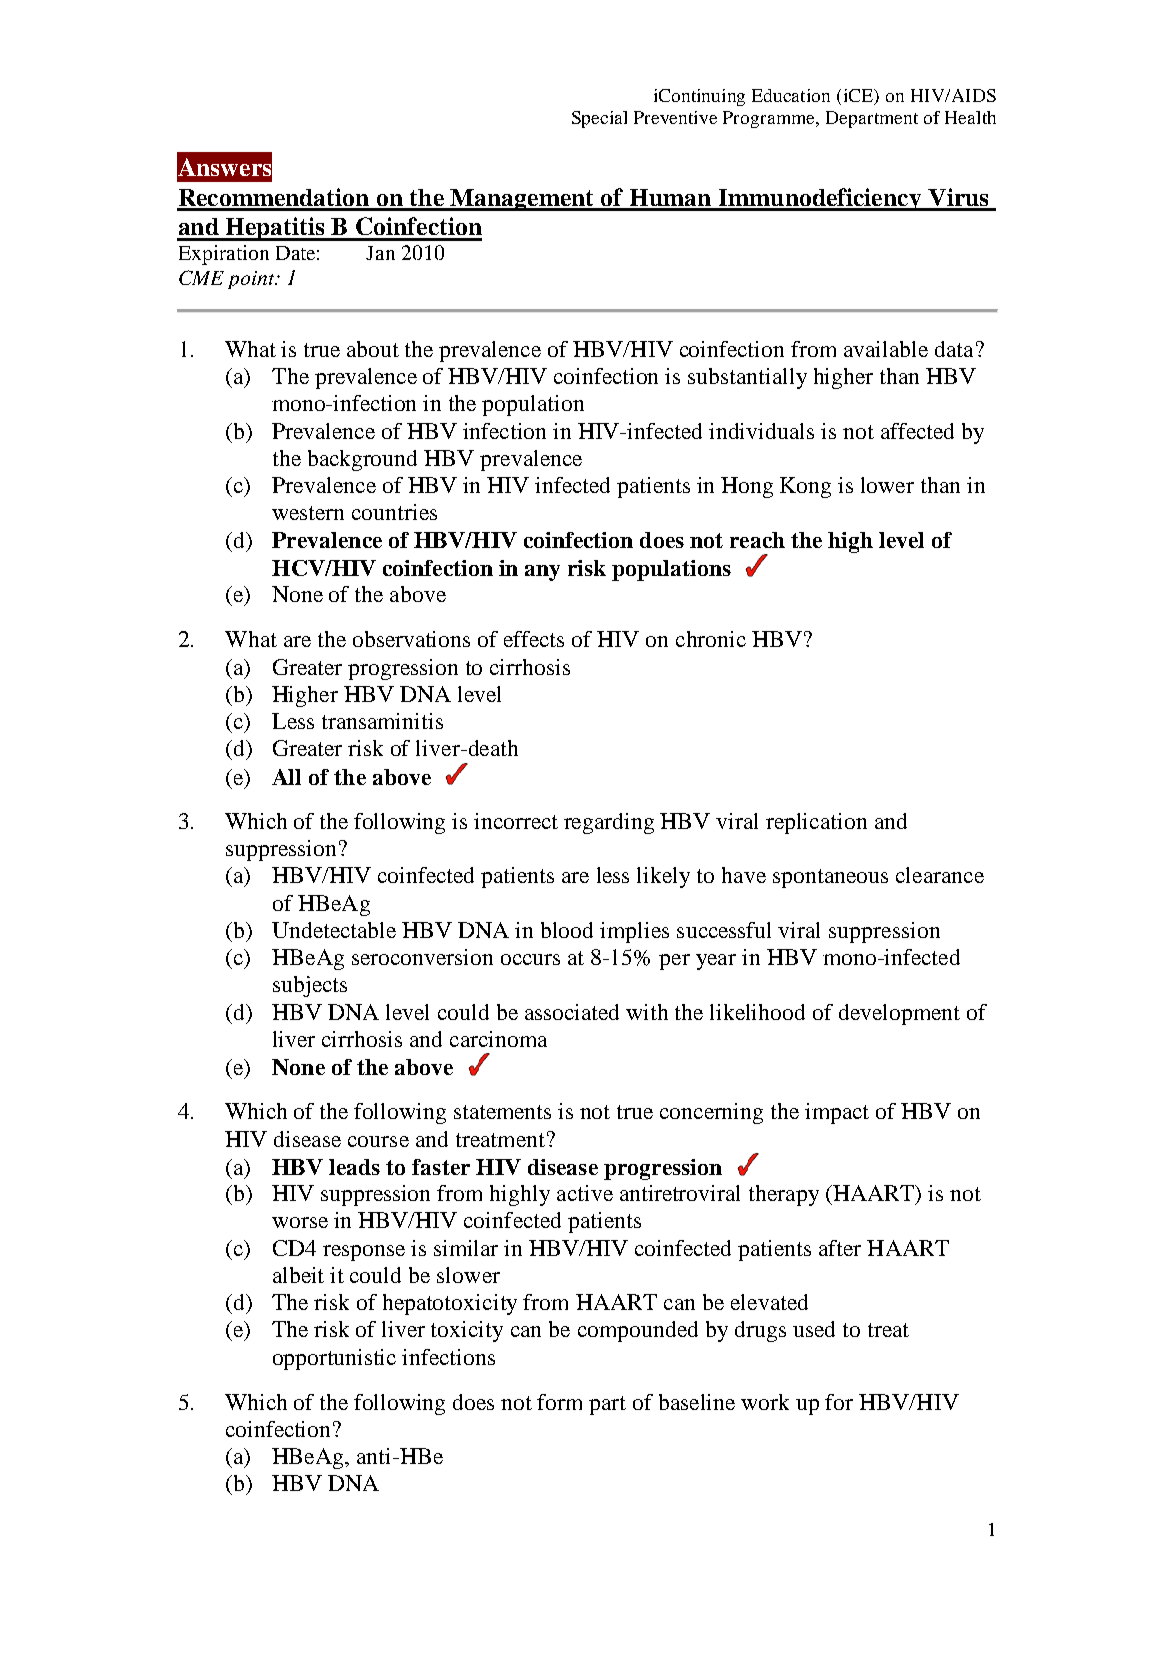  What do you see at coordinates (814, 1329) in the page?
I see `used` at bounding box center [814, 1329].
